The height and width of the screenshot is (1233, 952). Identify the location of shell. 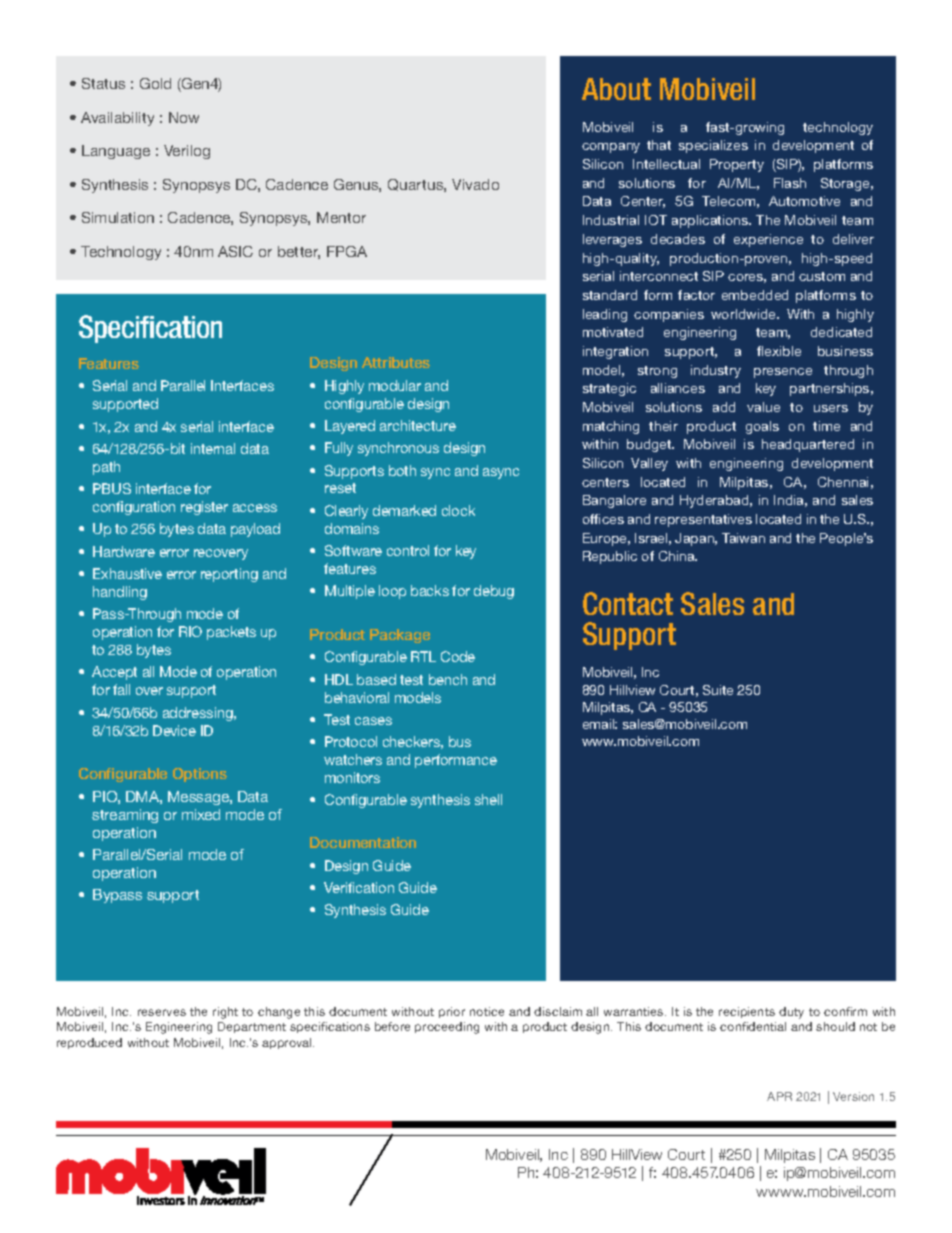
(488, 799).
